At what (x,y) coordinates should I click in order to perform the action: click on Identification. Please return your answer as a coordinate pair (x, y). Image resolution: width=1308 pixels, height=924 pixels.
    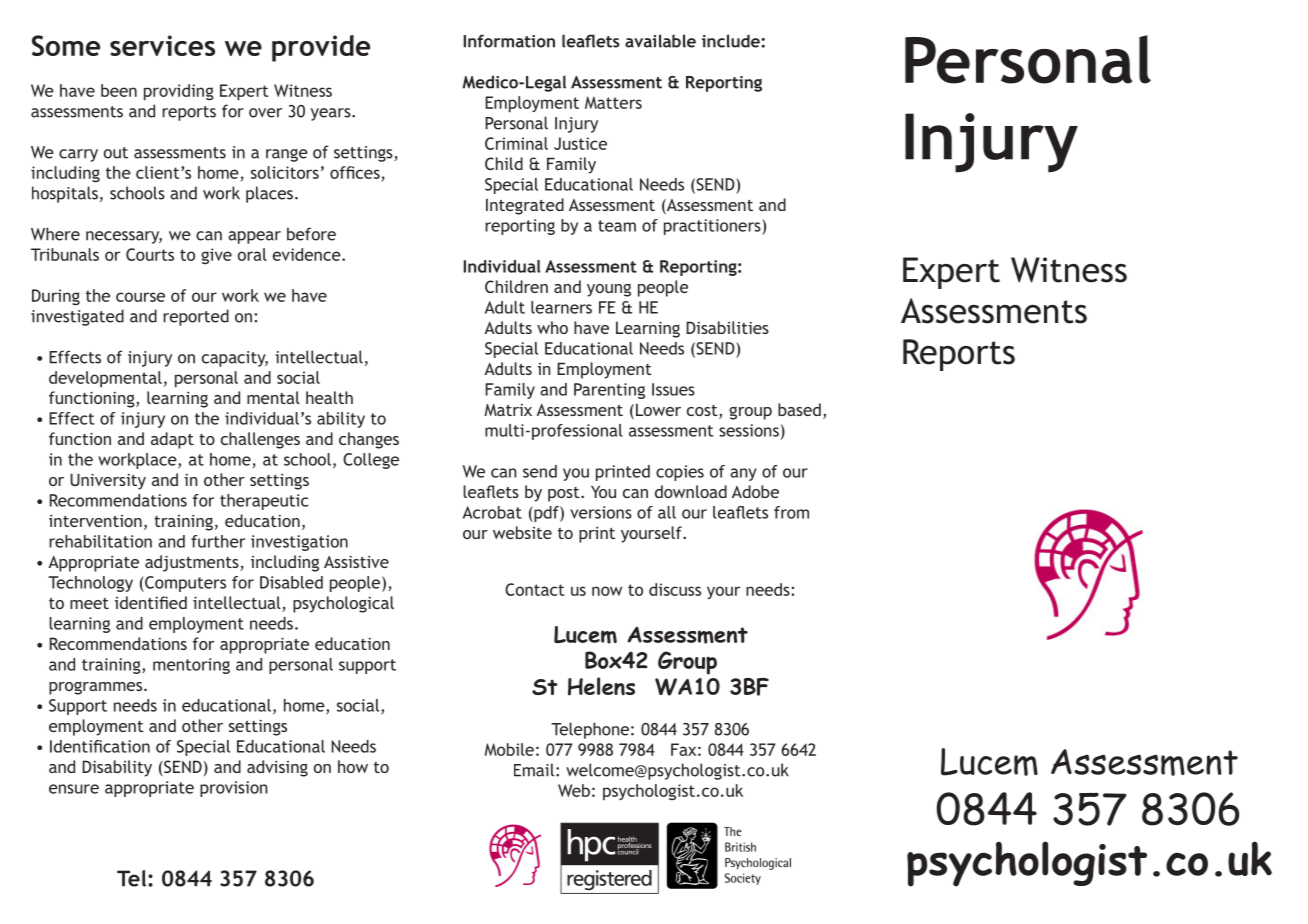
    Looking at the image, I should click on (100, 746).
